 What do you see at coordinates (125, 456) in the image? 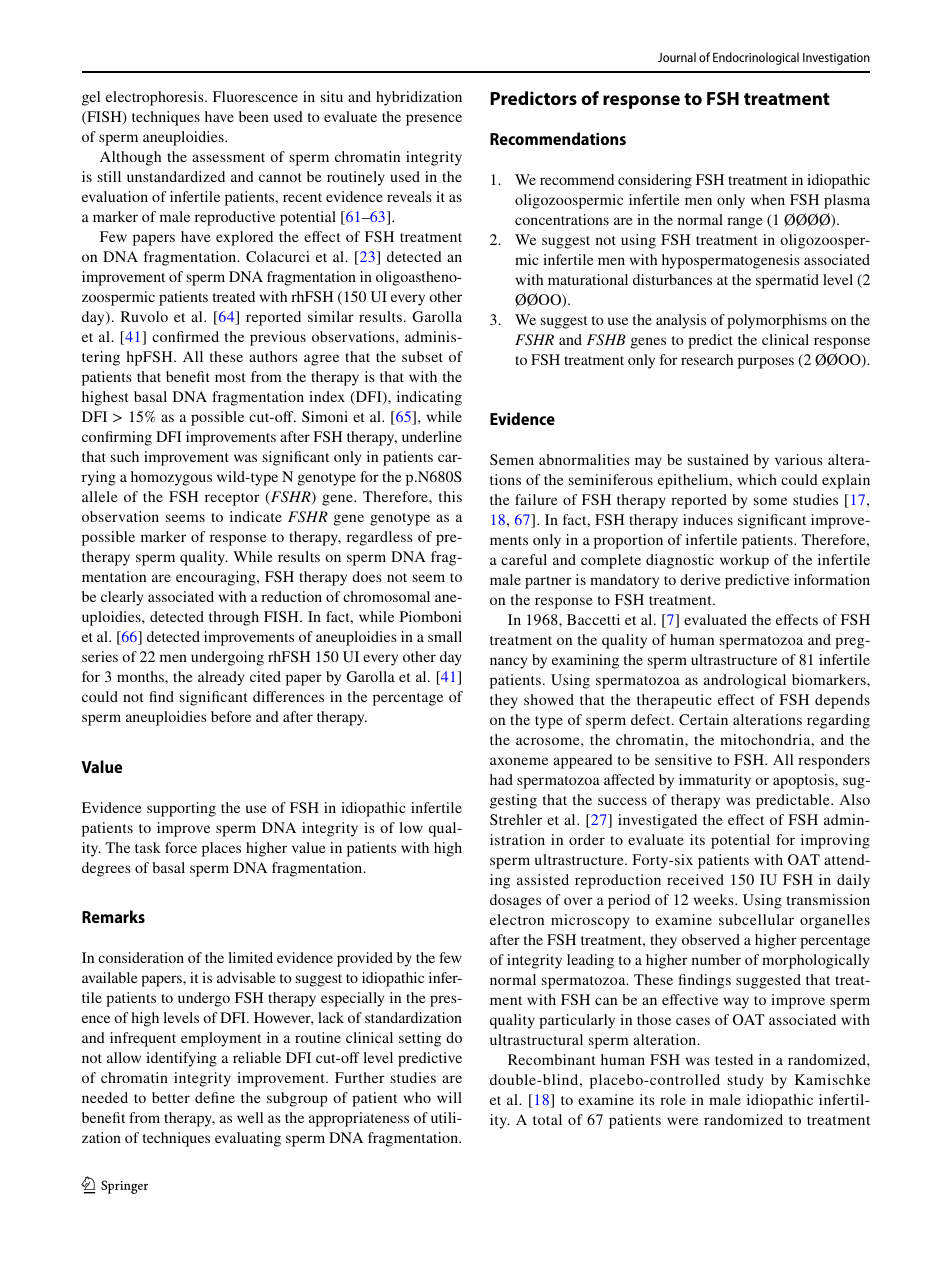
I see `such` at bounding box center [125, 456].
